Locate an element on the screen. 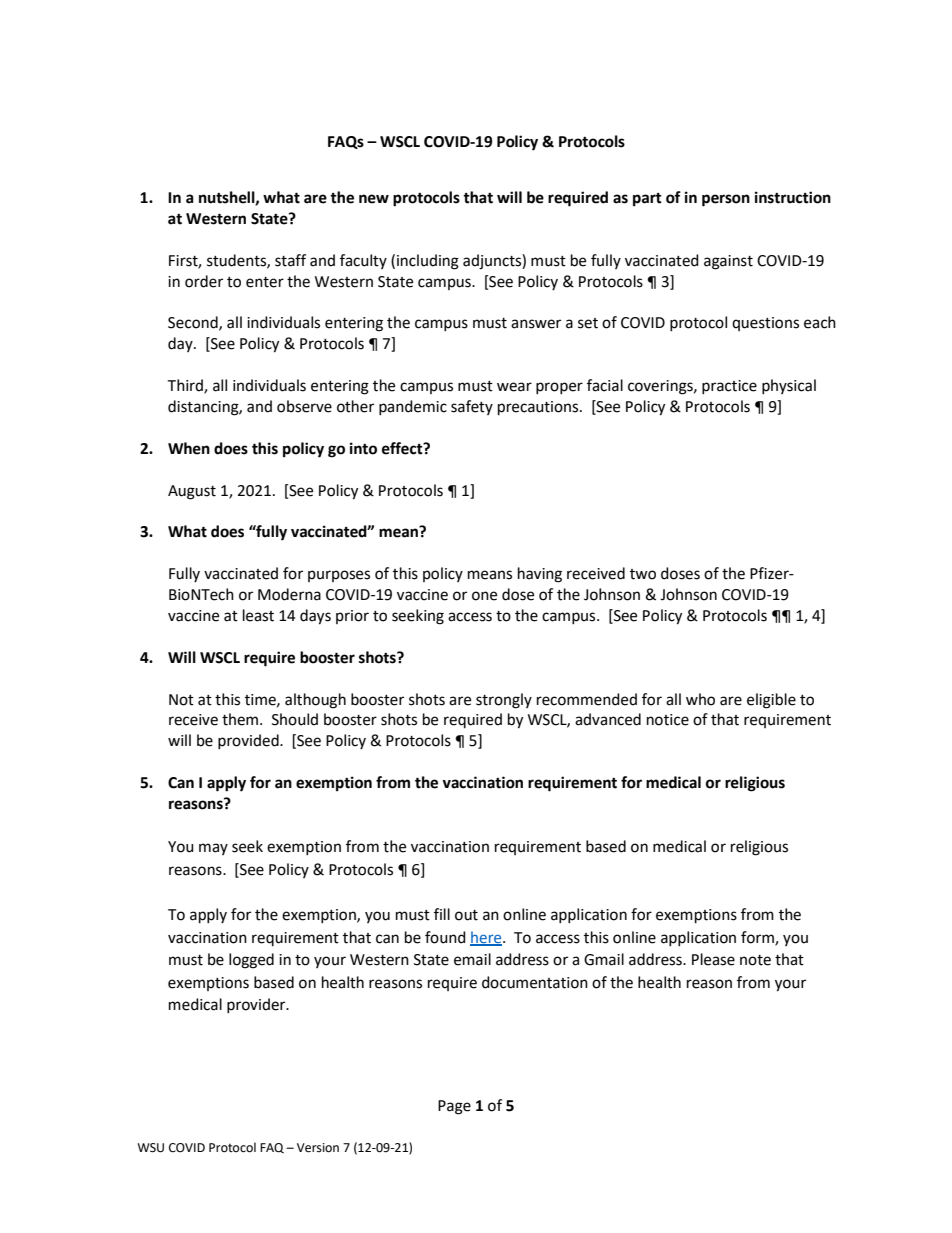 This screenshot has width=952, height=1233. eligible is located at coordinates (771, 701).
